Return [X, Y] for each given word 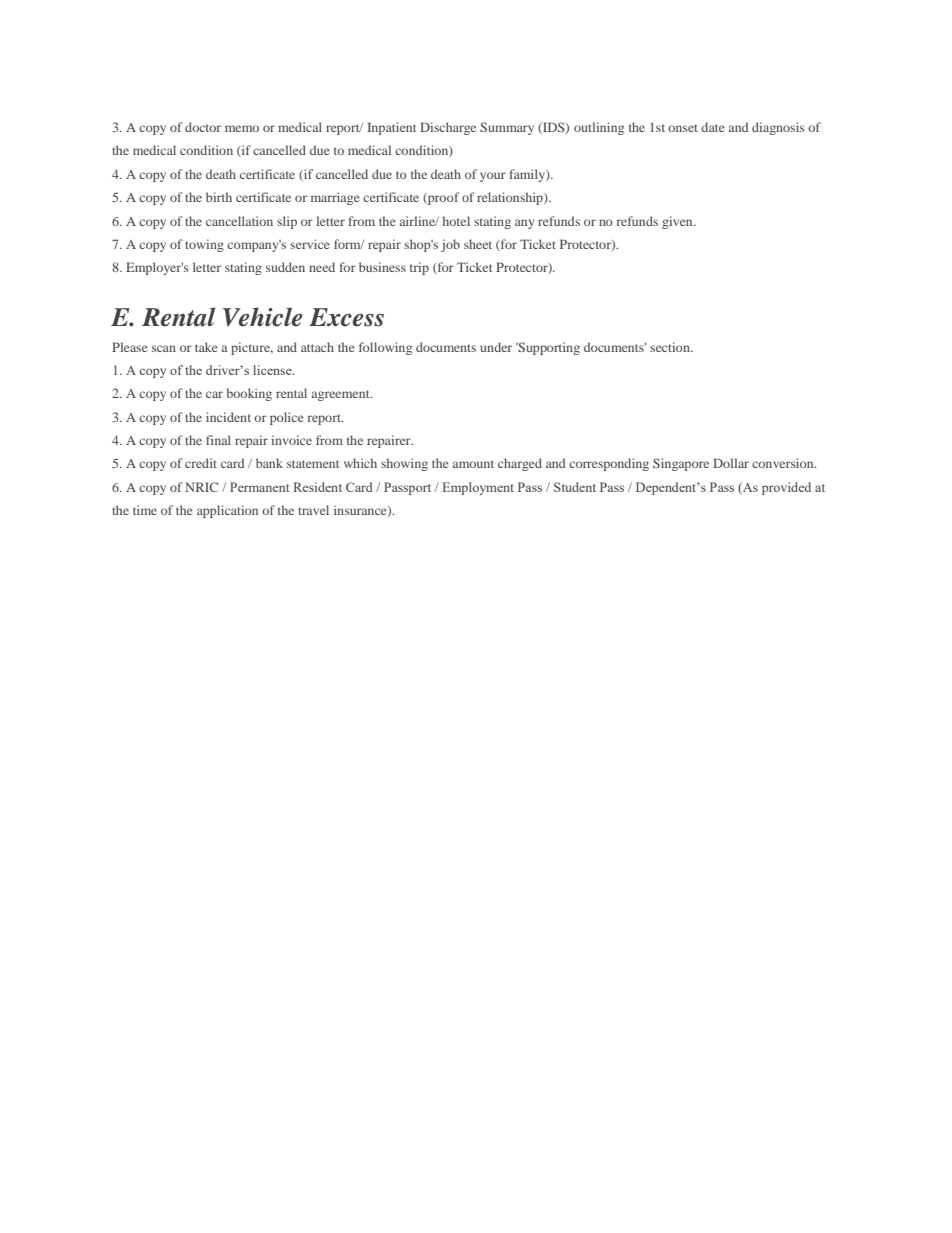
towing [204, 245]
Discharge [448, 128]
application [227, 511]
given [678, 222]
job [450, 245]
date [713, 127]
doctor [203, 127]
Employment [478, 488]
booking [249, 394]
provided [786, 488]
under [496, 347]
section [671, 347]
